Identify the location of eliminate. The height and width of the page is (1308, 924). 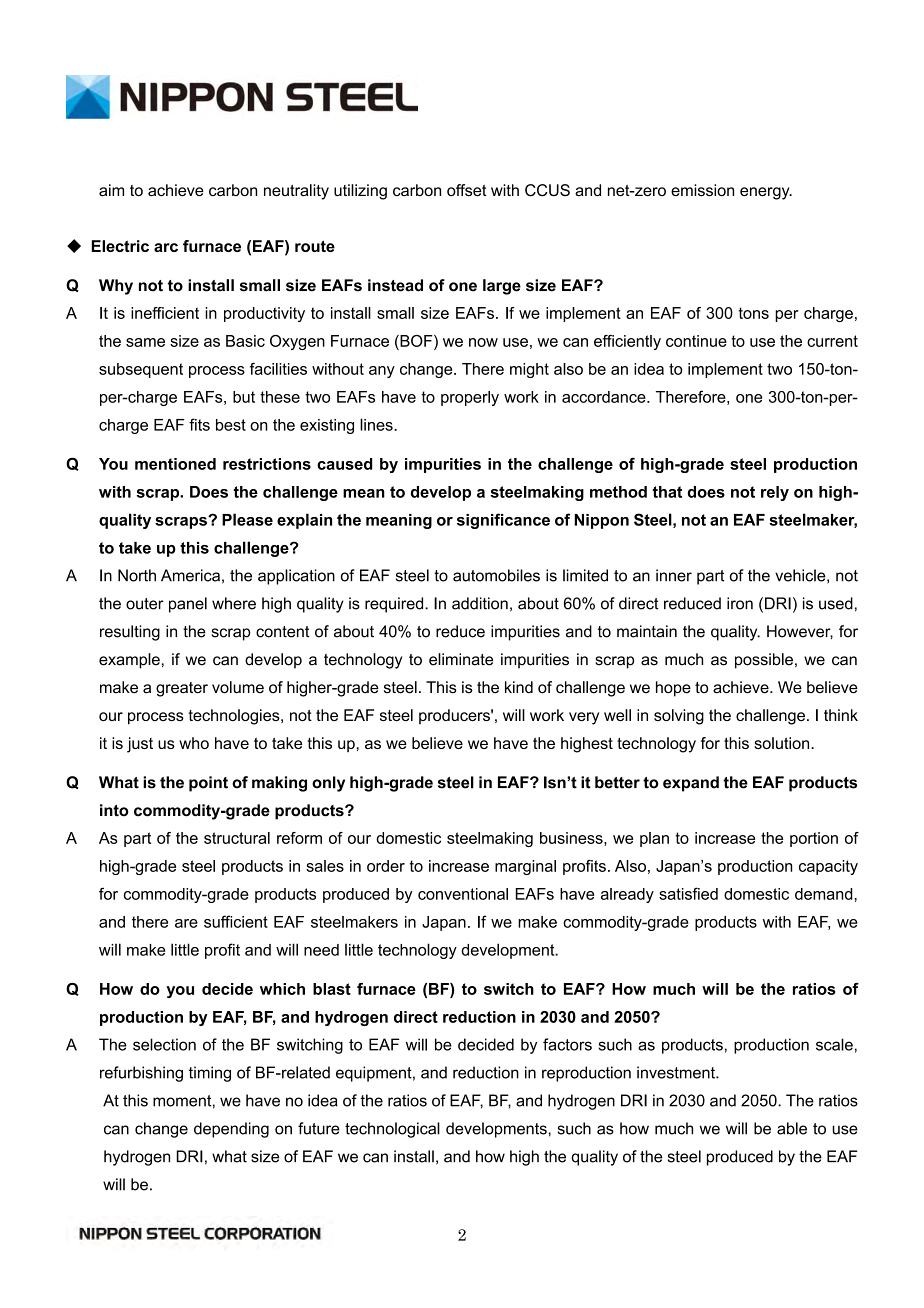
(461, 659).
